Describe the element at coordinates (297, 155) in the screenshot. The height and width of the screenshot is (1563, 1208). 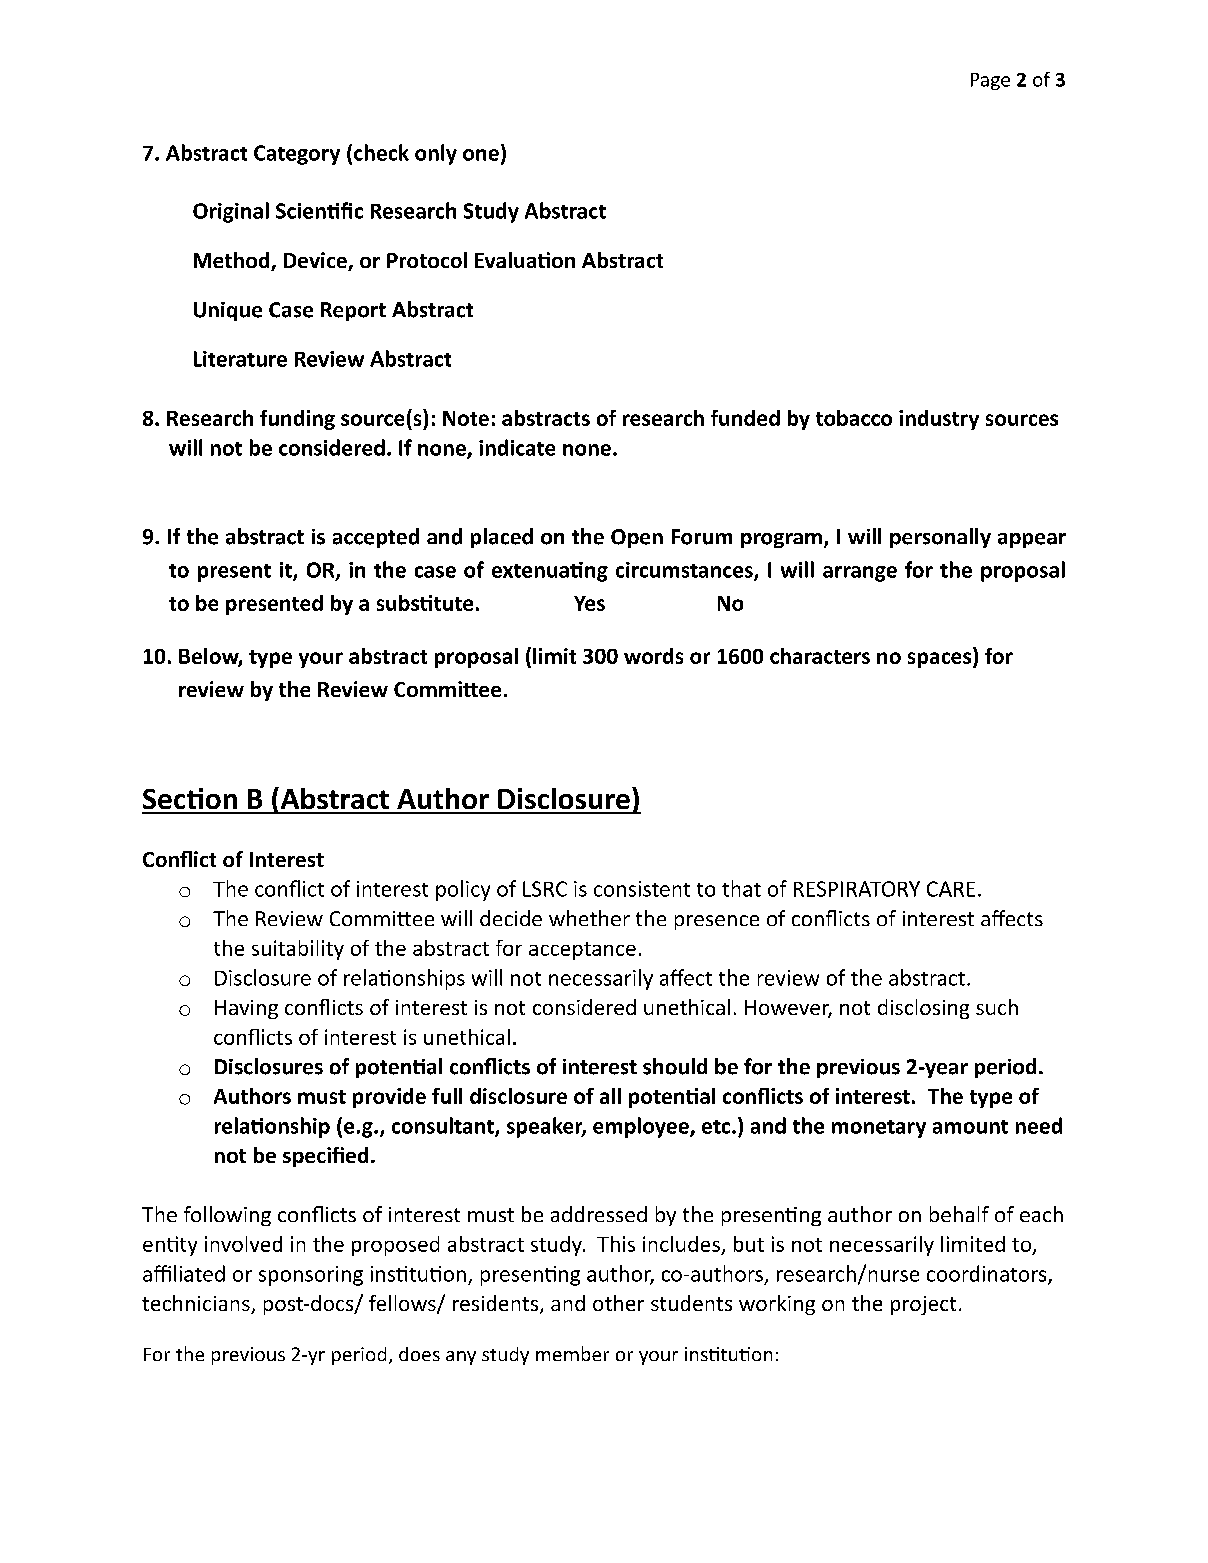
I see `Category` at that location.
